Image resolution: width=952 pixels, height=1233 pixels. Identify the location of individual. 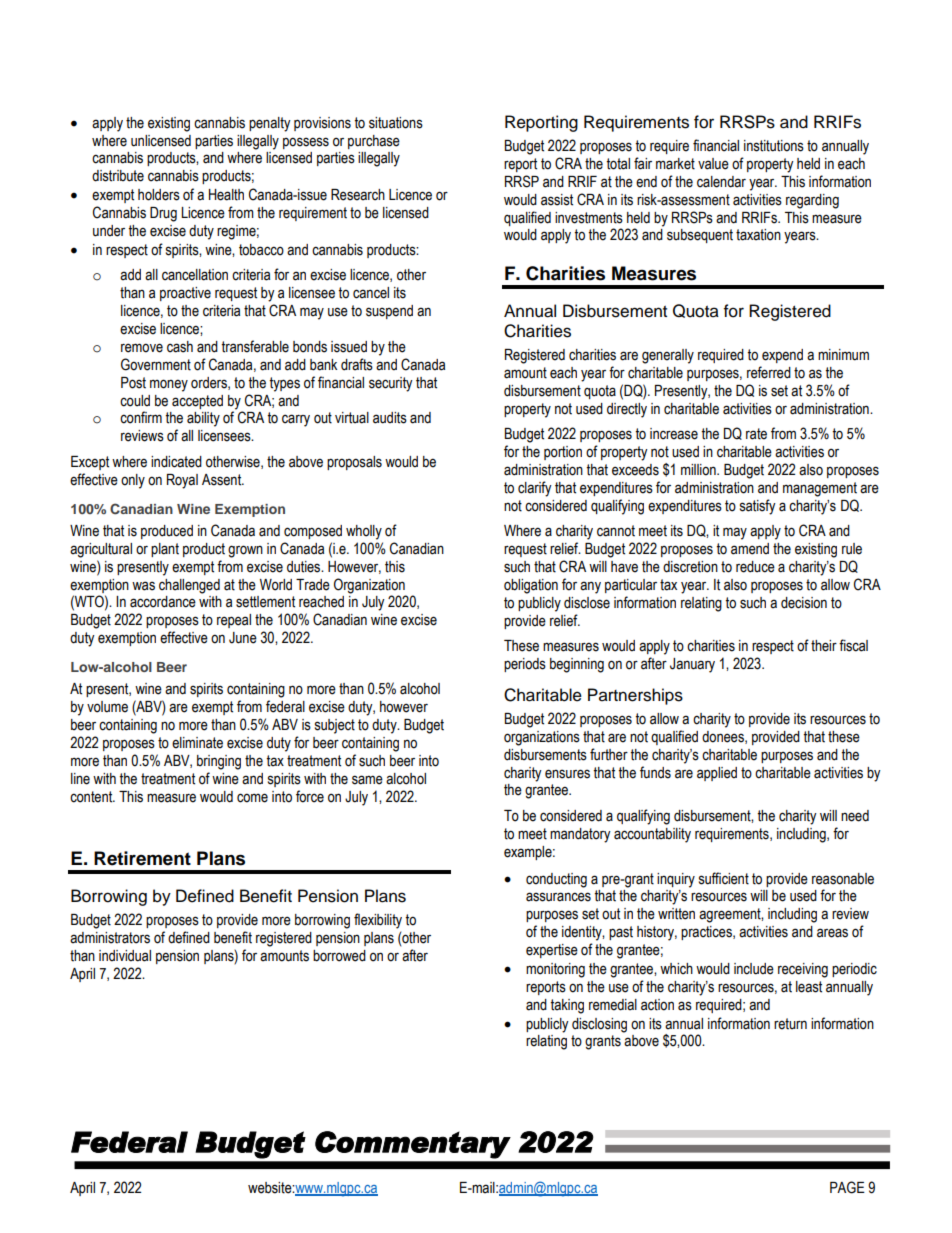
(125, 956).
